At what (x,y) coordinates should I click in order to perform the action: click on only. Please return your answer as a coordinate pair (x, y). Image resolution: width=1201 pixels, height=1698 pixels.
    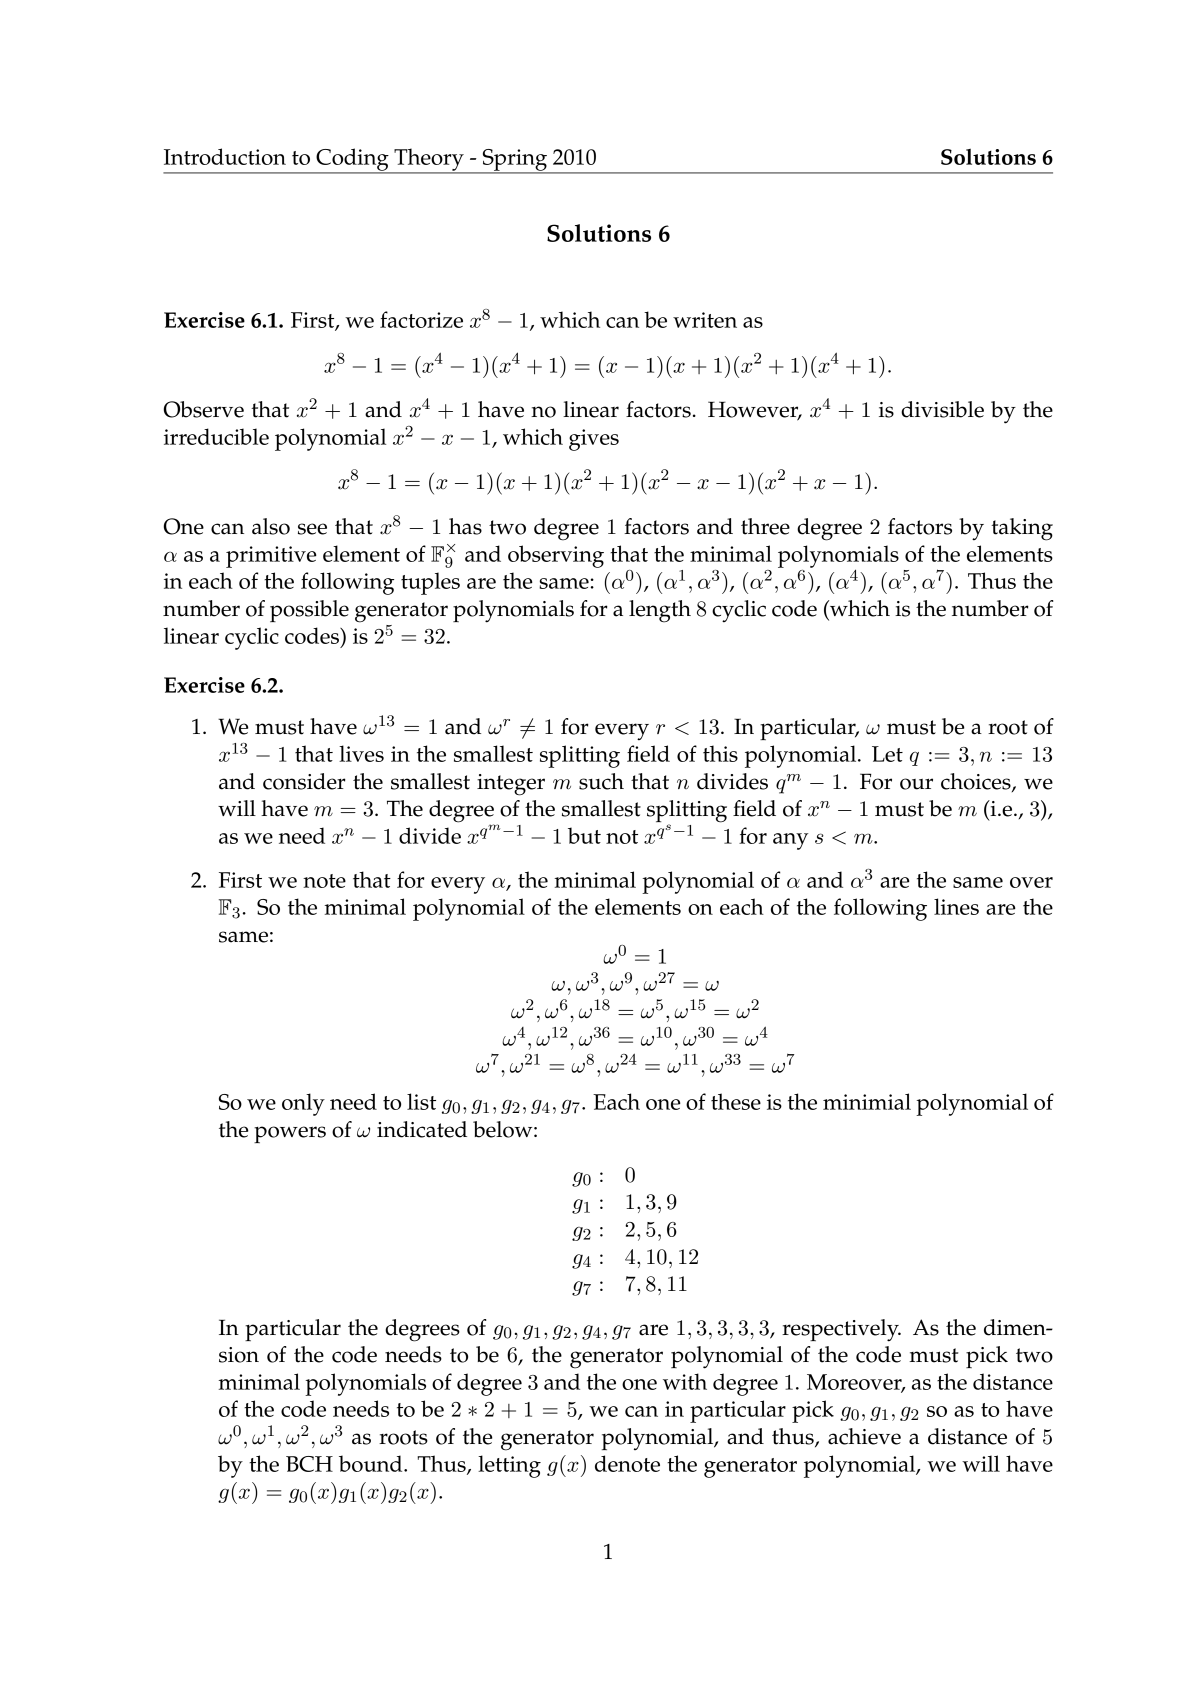
    Looking at the image, I should click on (303, 1104).
